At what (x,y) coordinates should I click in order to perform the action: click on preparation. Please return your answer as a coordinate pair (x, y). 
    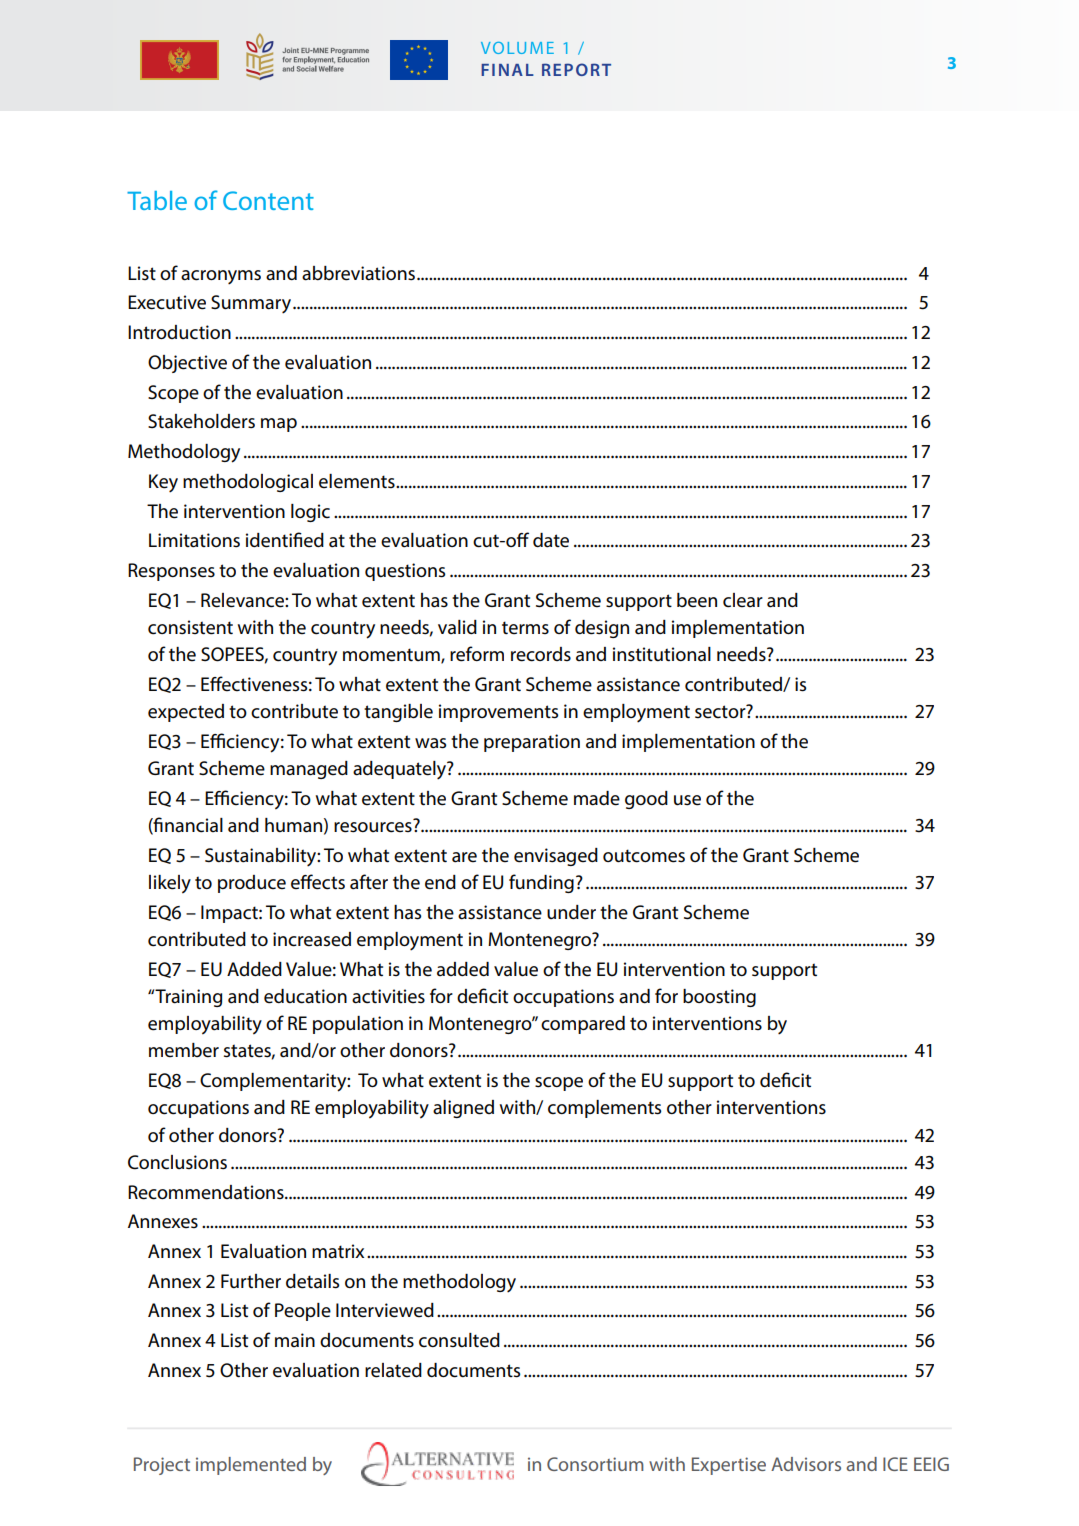
    Looking at the image, I should click on (532, 743).
